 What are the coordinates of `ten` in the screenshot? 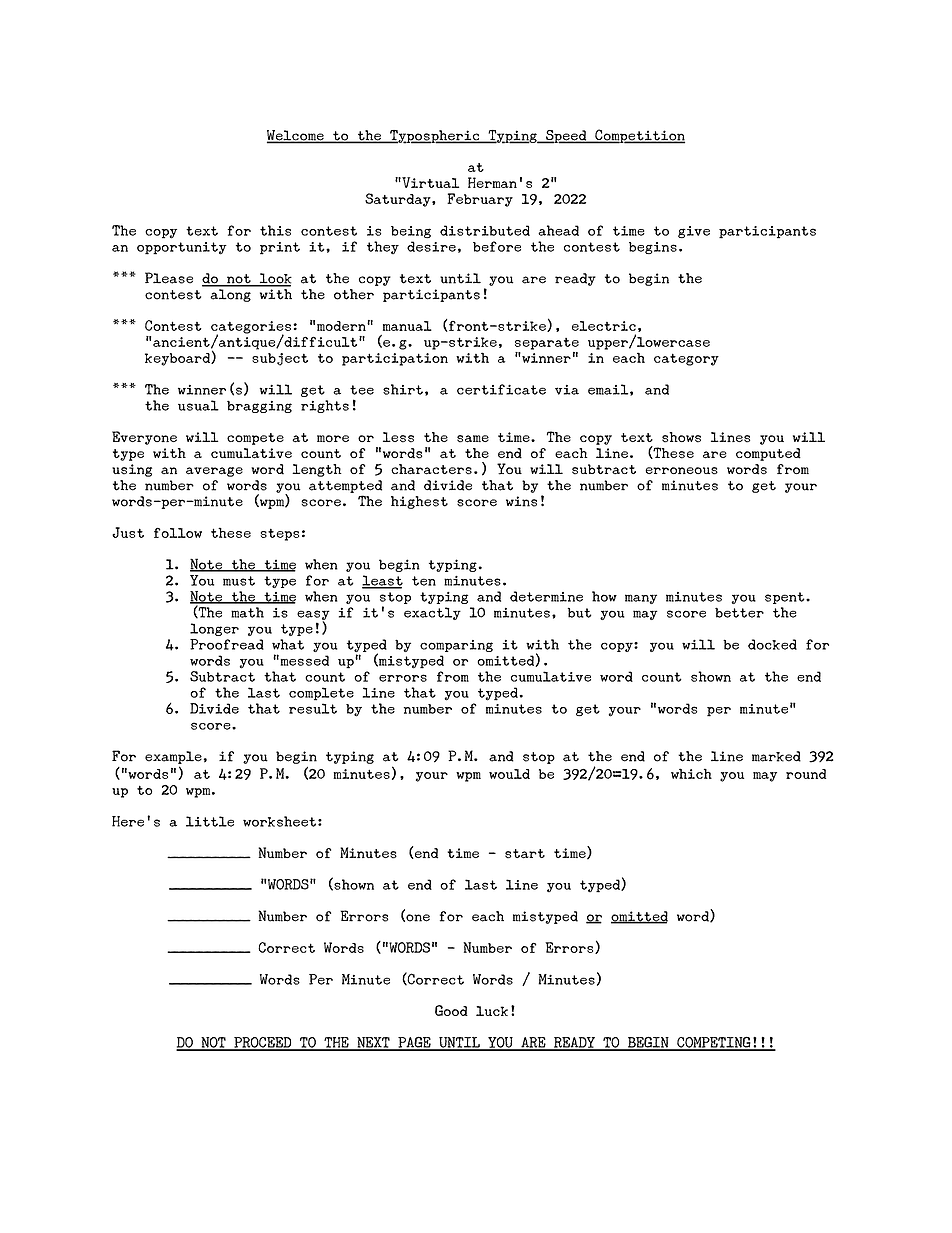 It's located at (424, 581).
